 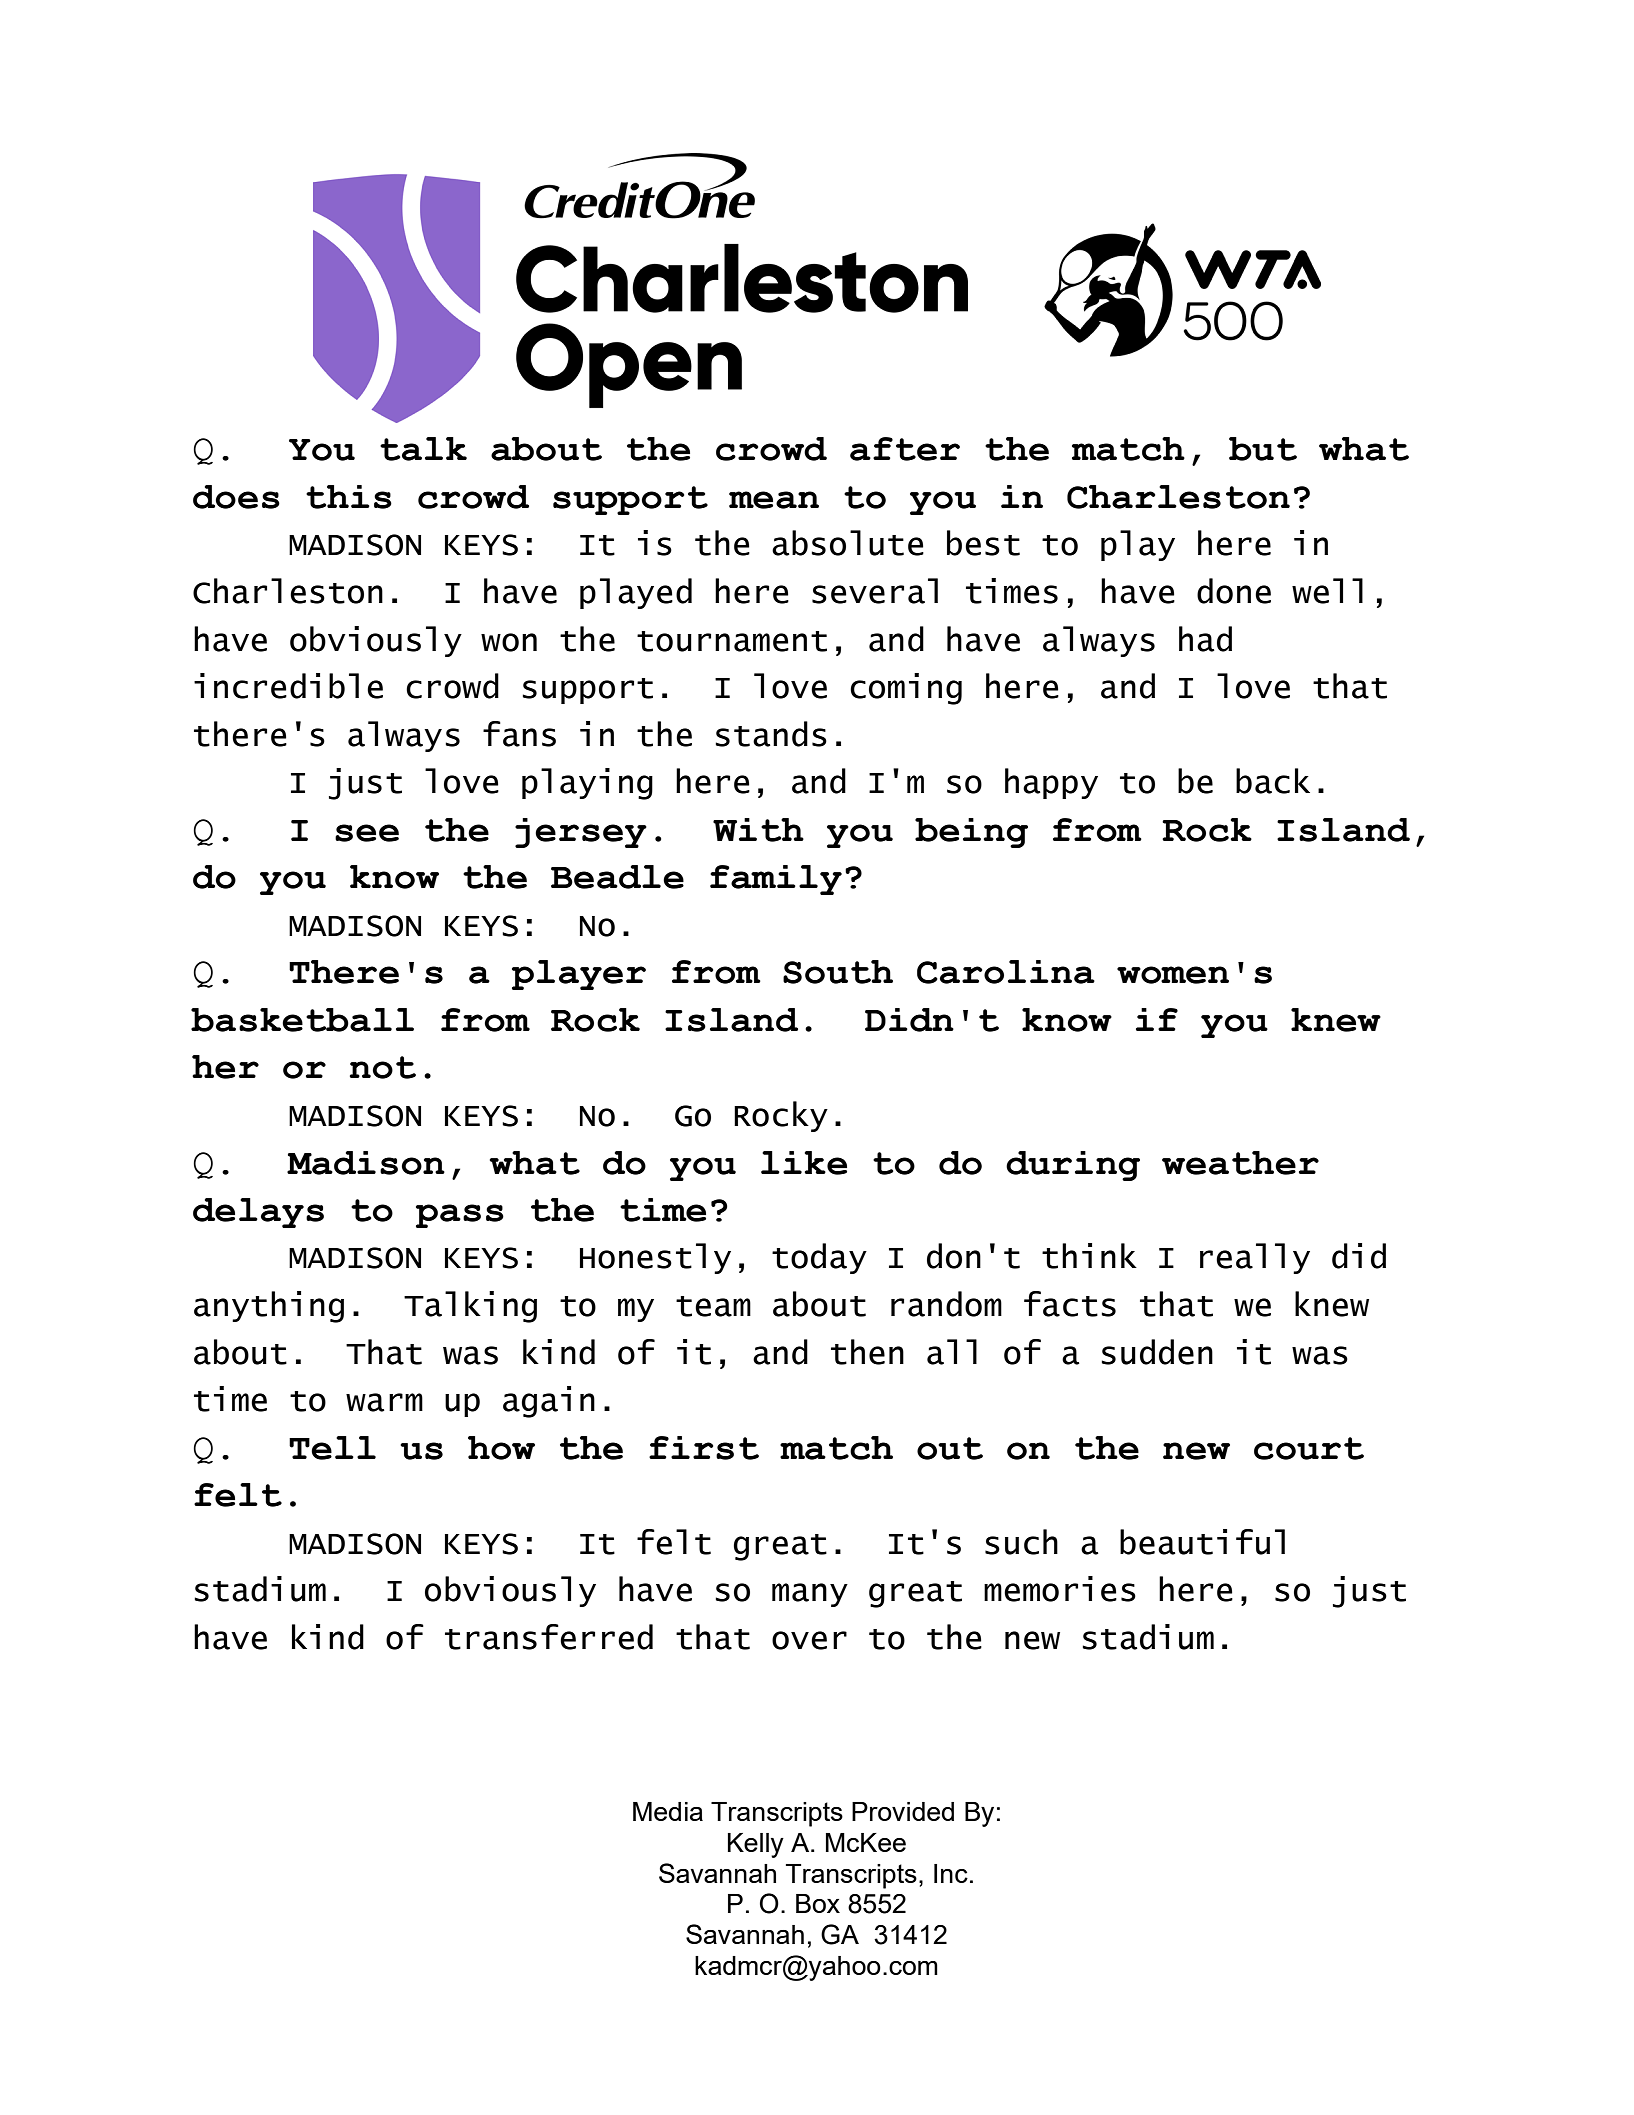 What do you see at coordinates (756, 1845) in the screenshot?
I see `Kelly` at bounding box center [756, 1845].
